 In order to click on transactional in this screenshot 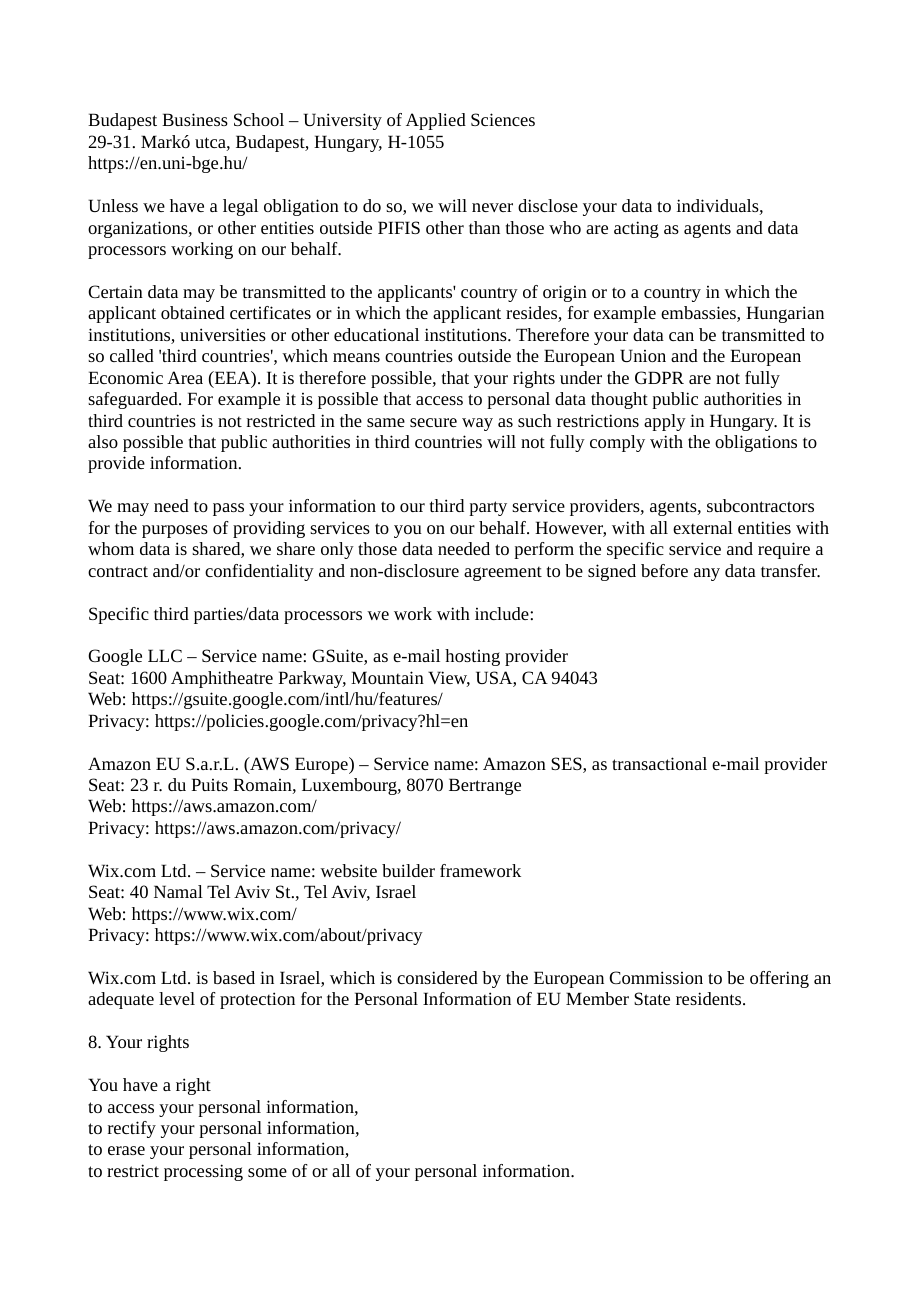, I will do `click(659, 763)`.
